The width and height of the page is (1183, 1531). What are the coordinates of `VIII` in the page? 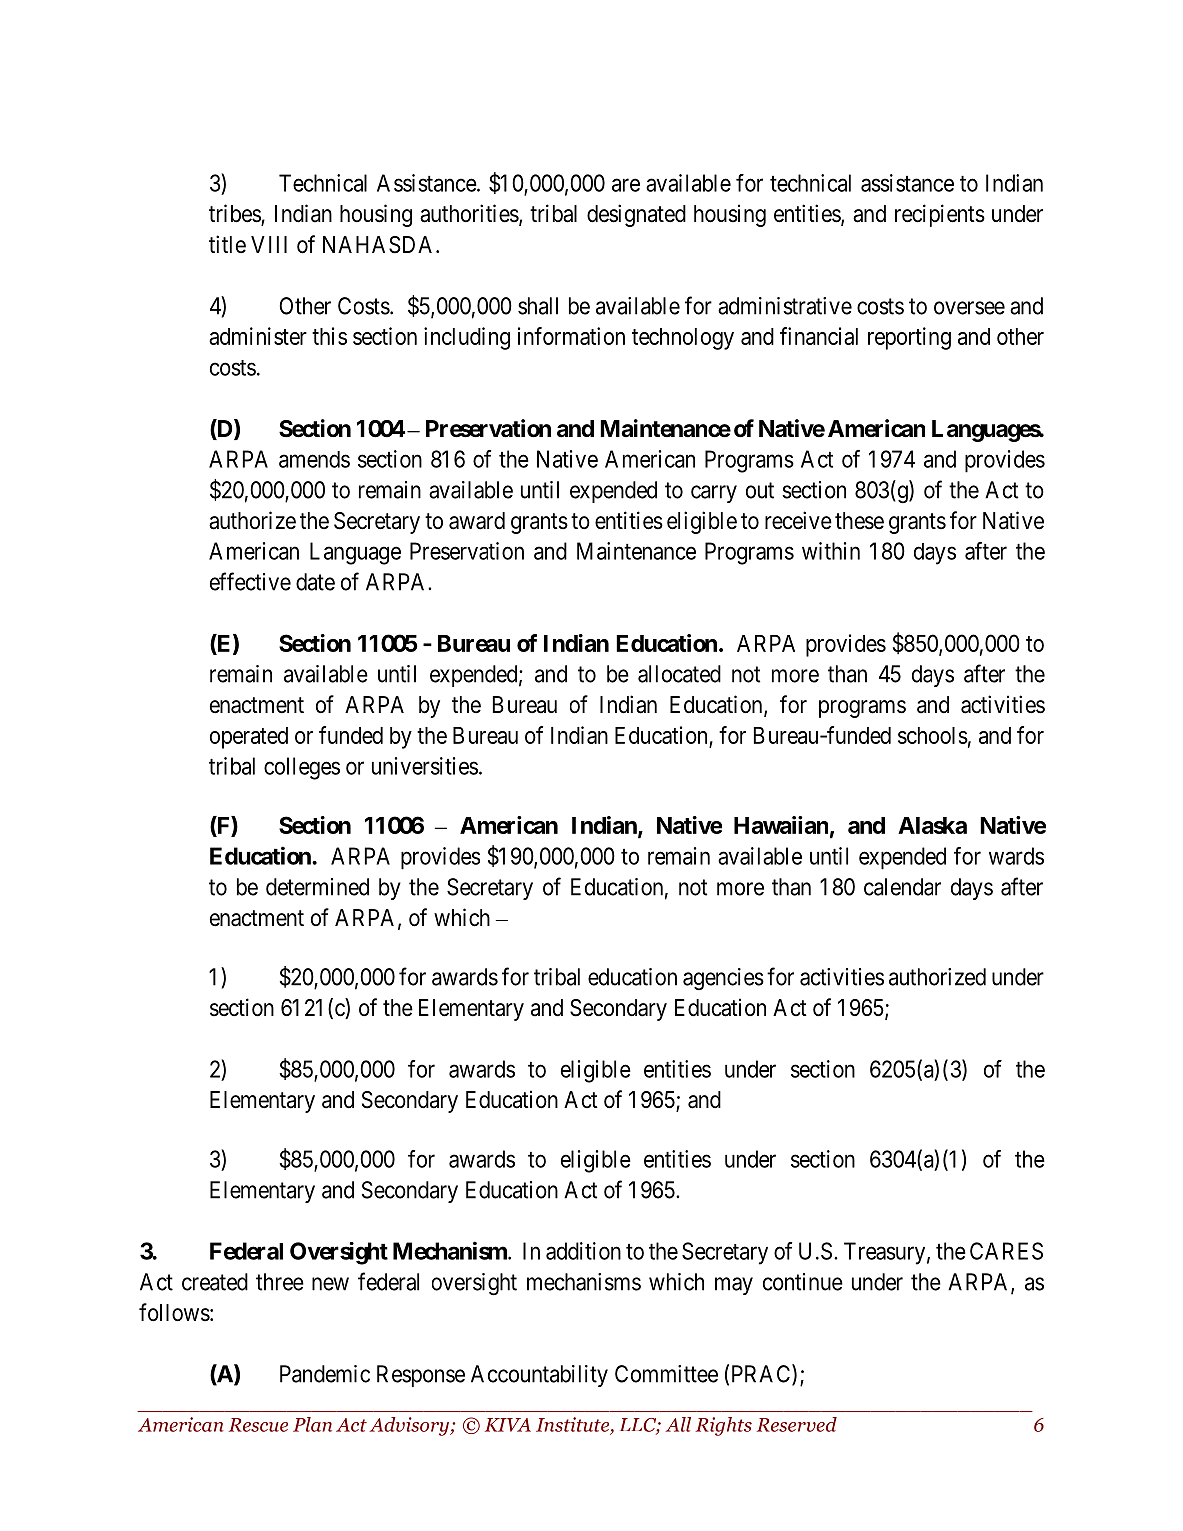 It's located at (269, 244).
